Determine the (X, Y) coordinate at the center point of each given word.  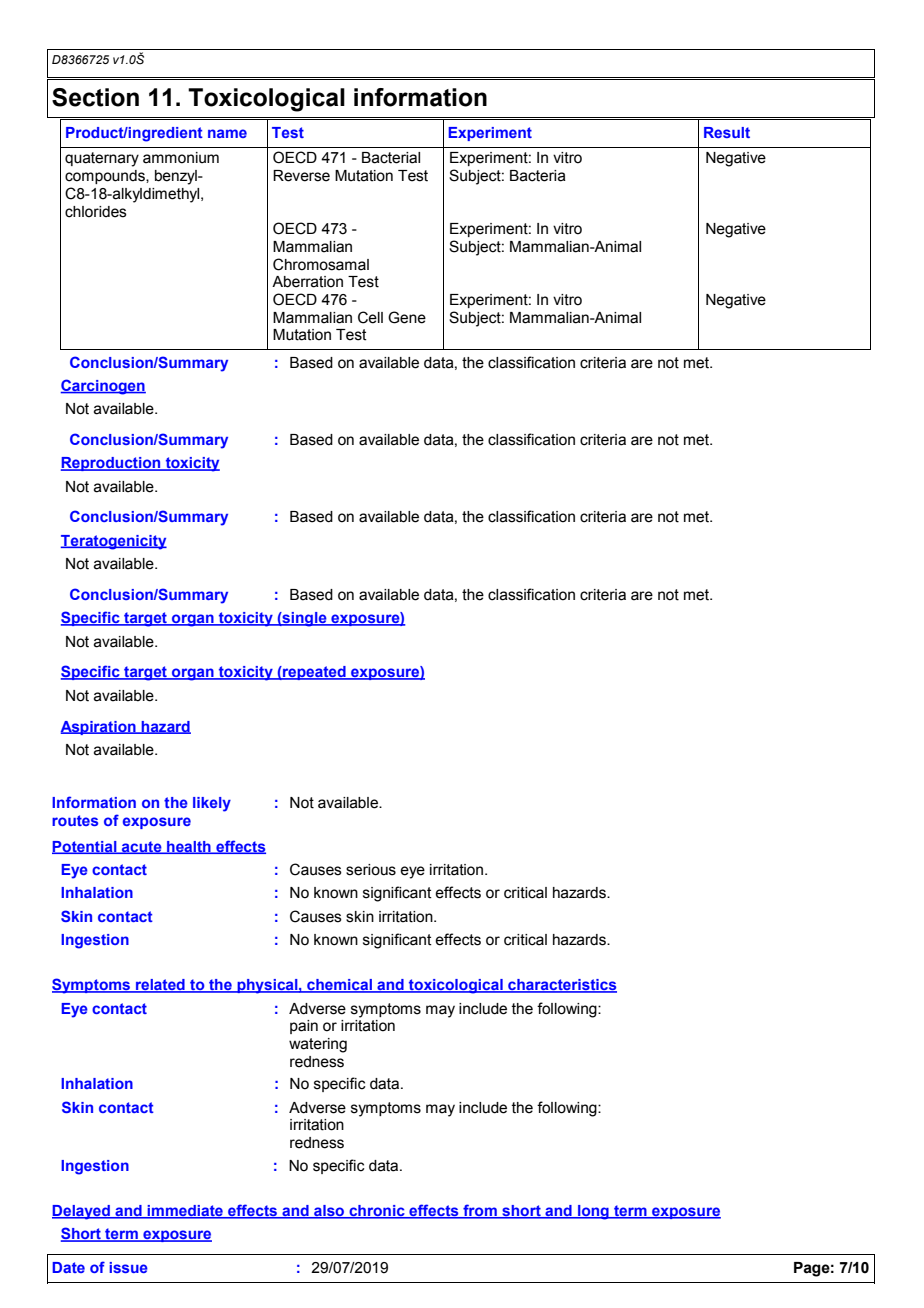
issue (128, 1267)
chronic (377, 1212)
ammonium (181, 158)
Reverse (301, 176)
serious (371, 870)
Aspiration (99, 728)
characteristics (561, 986)
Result (727, 132)
